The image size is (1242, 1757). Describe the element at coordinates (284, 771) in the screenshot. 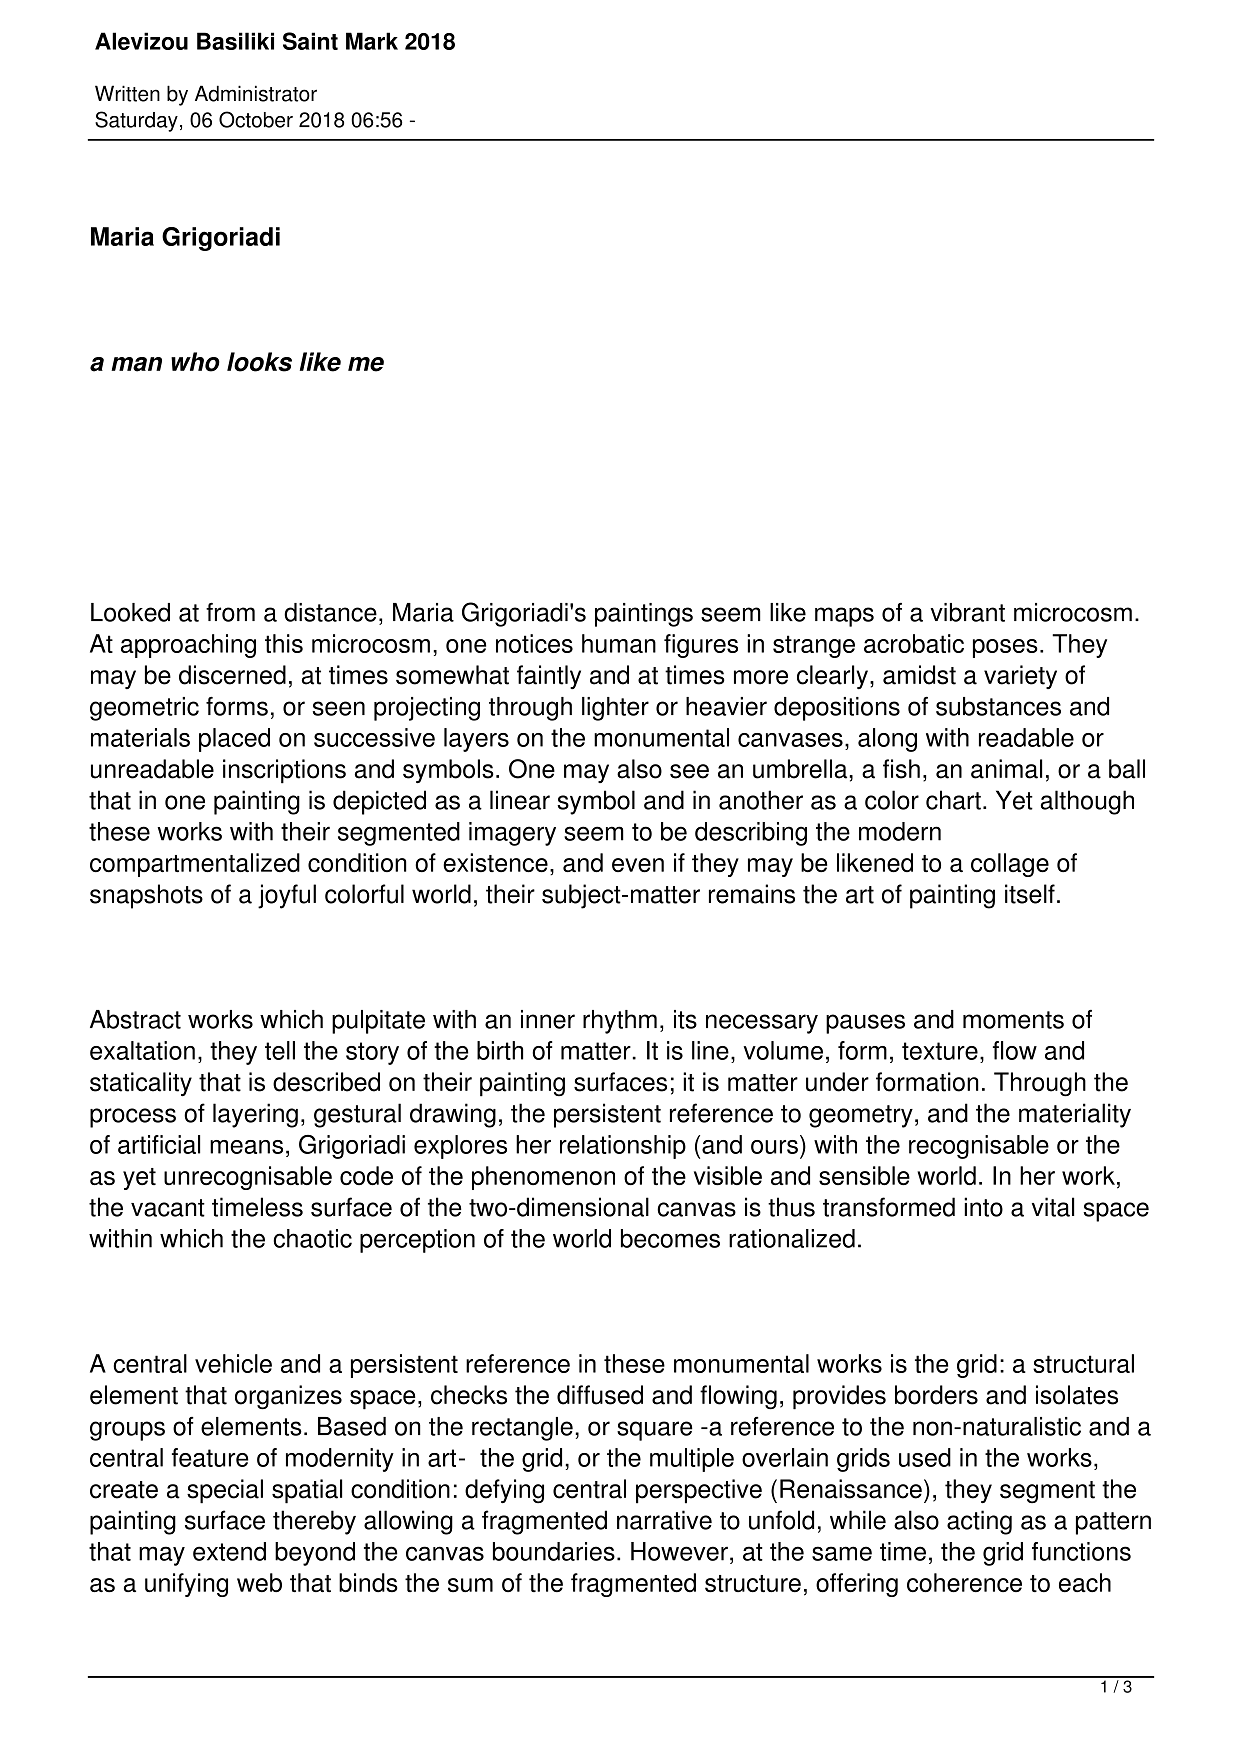

I see `inscriptions` at that location.
